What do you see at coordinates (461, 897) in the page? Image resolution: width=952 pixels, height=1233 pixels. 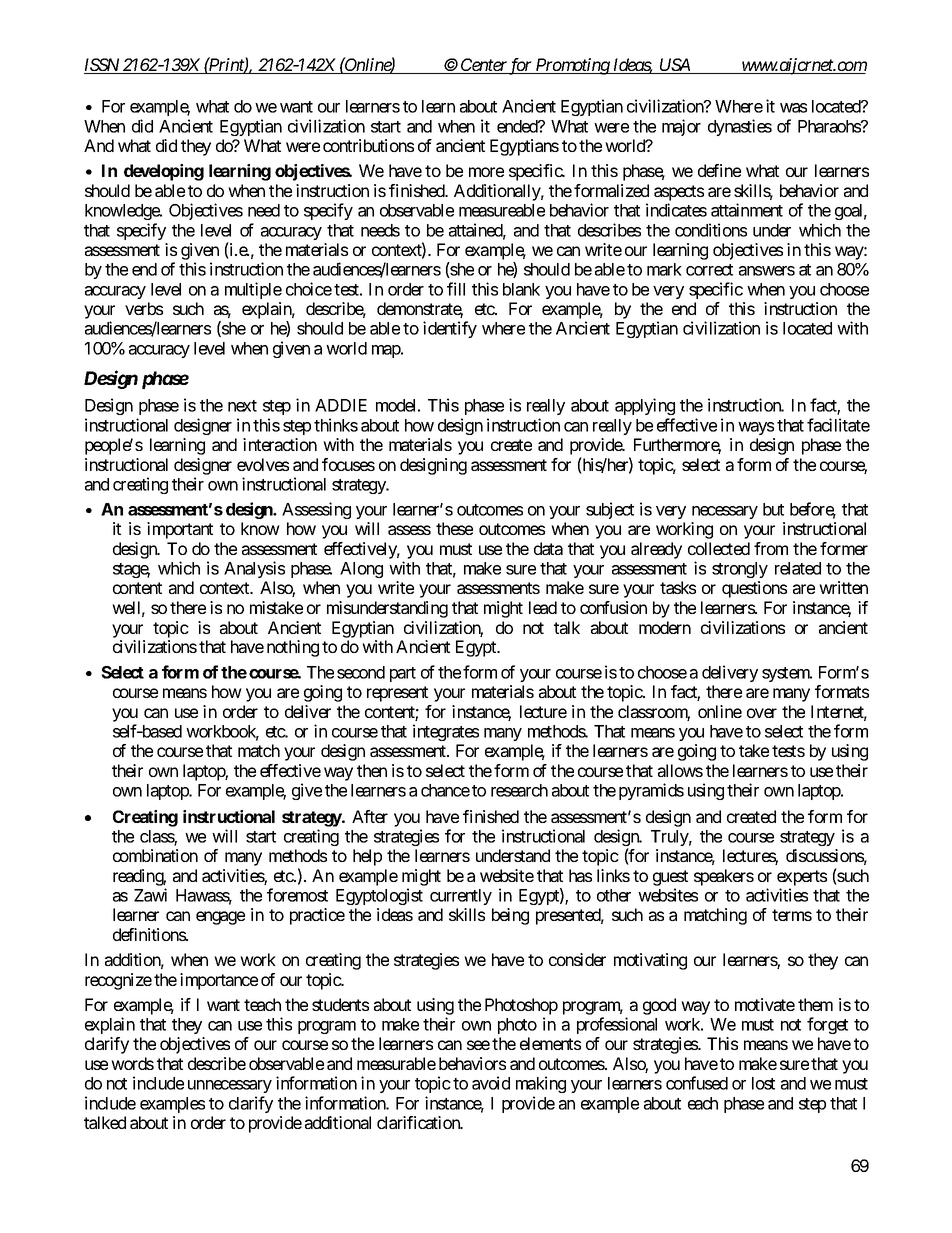 I see `currently` at bounding box center [461, 897].
